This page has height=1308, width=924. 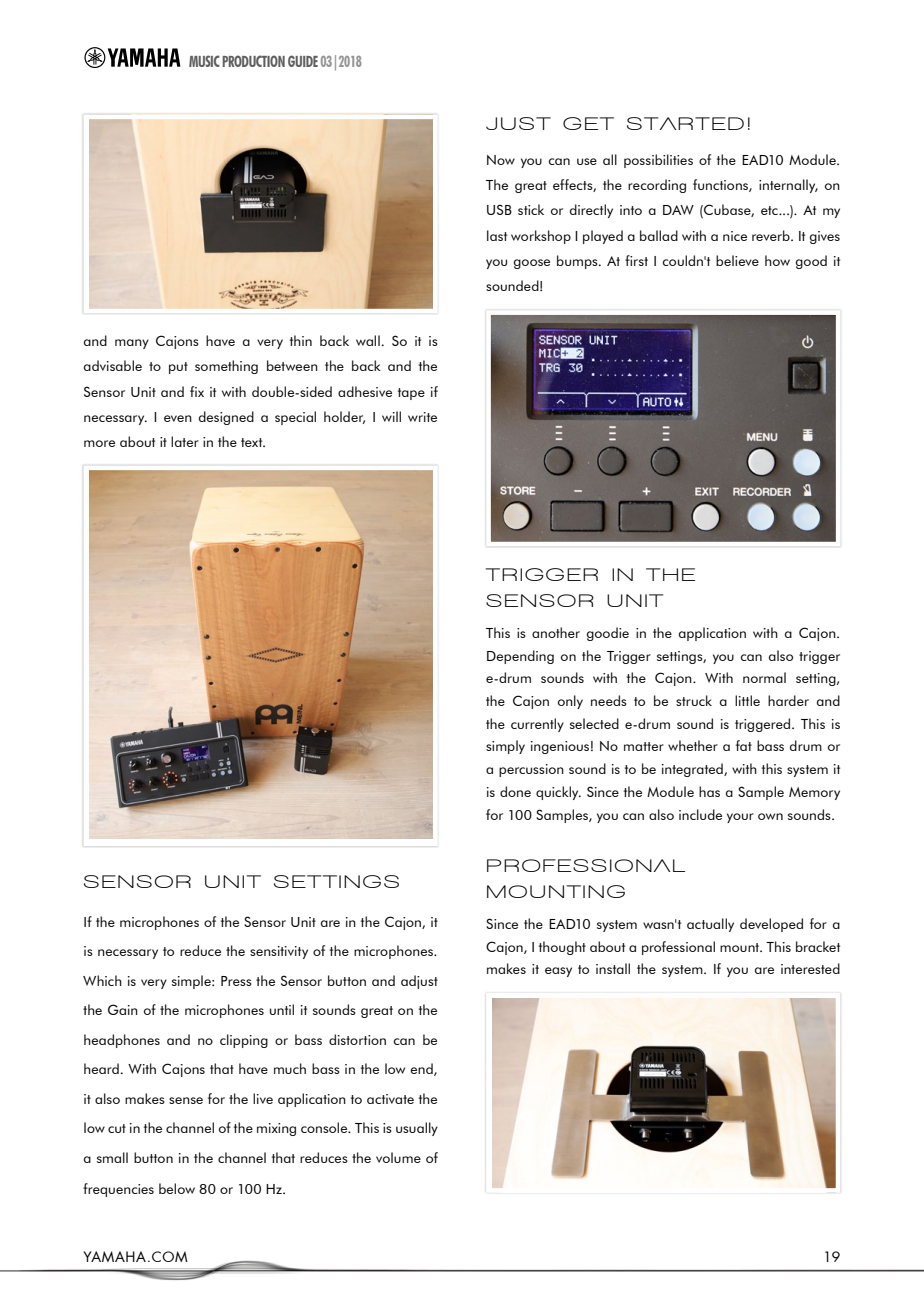 I want to click on Now, so click(x=501, y=160).
